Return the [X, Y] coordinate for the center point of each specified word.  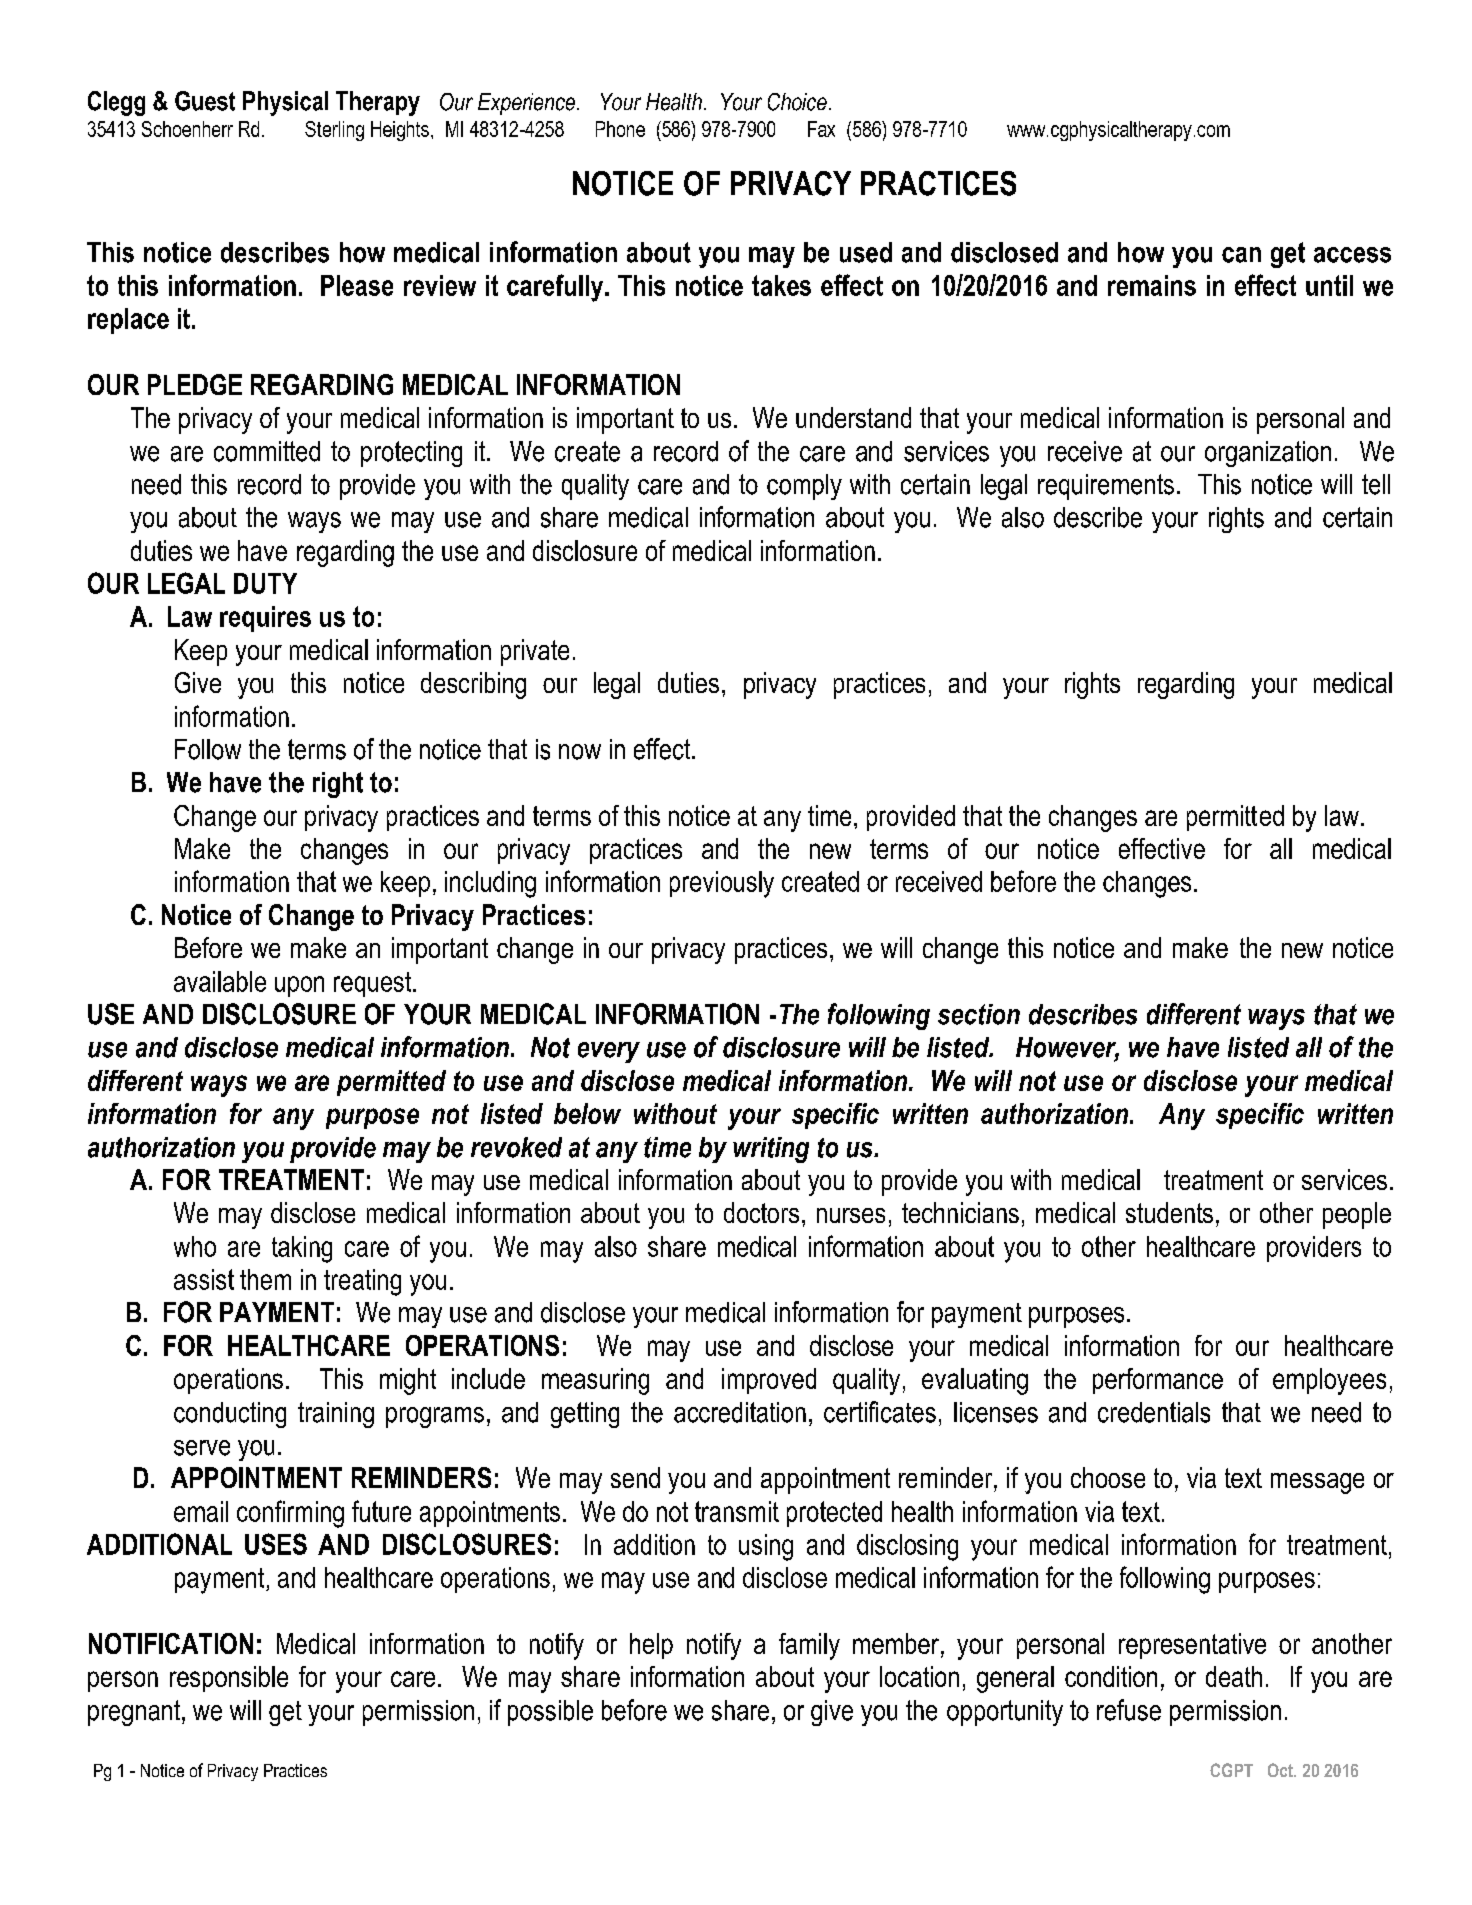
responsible [229, 1679]
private [535, 652]
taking [302, 1249]
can [1241, 255]
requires [265, 619]
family [809, 1646]
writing [771, 1150]
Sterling [334, 131]
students [1169, 1212]
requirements [1106, 487]
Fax [821, 129]
